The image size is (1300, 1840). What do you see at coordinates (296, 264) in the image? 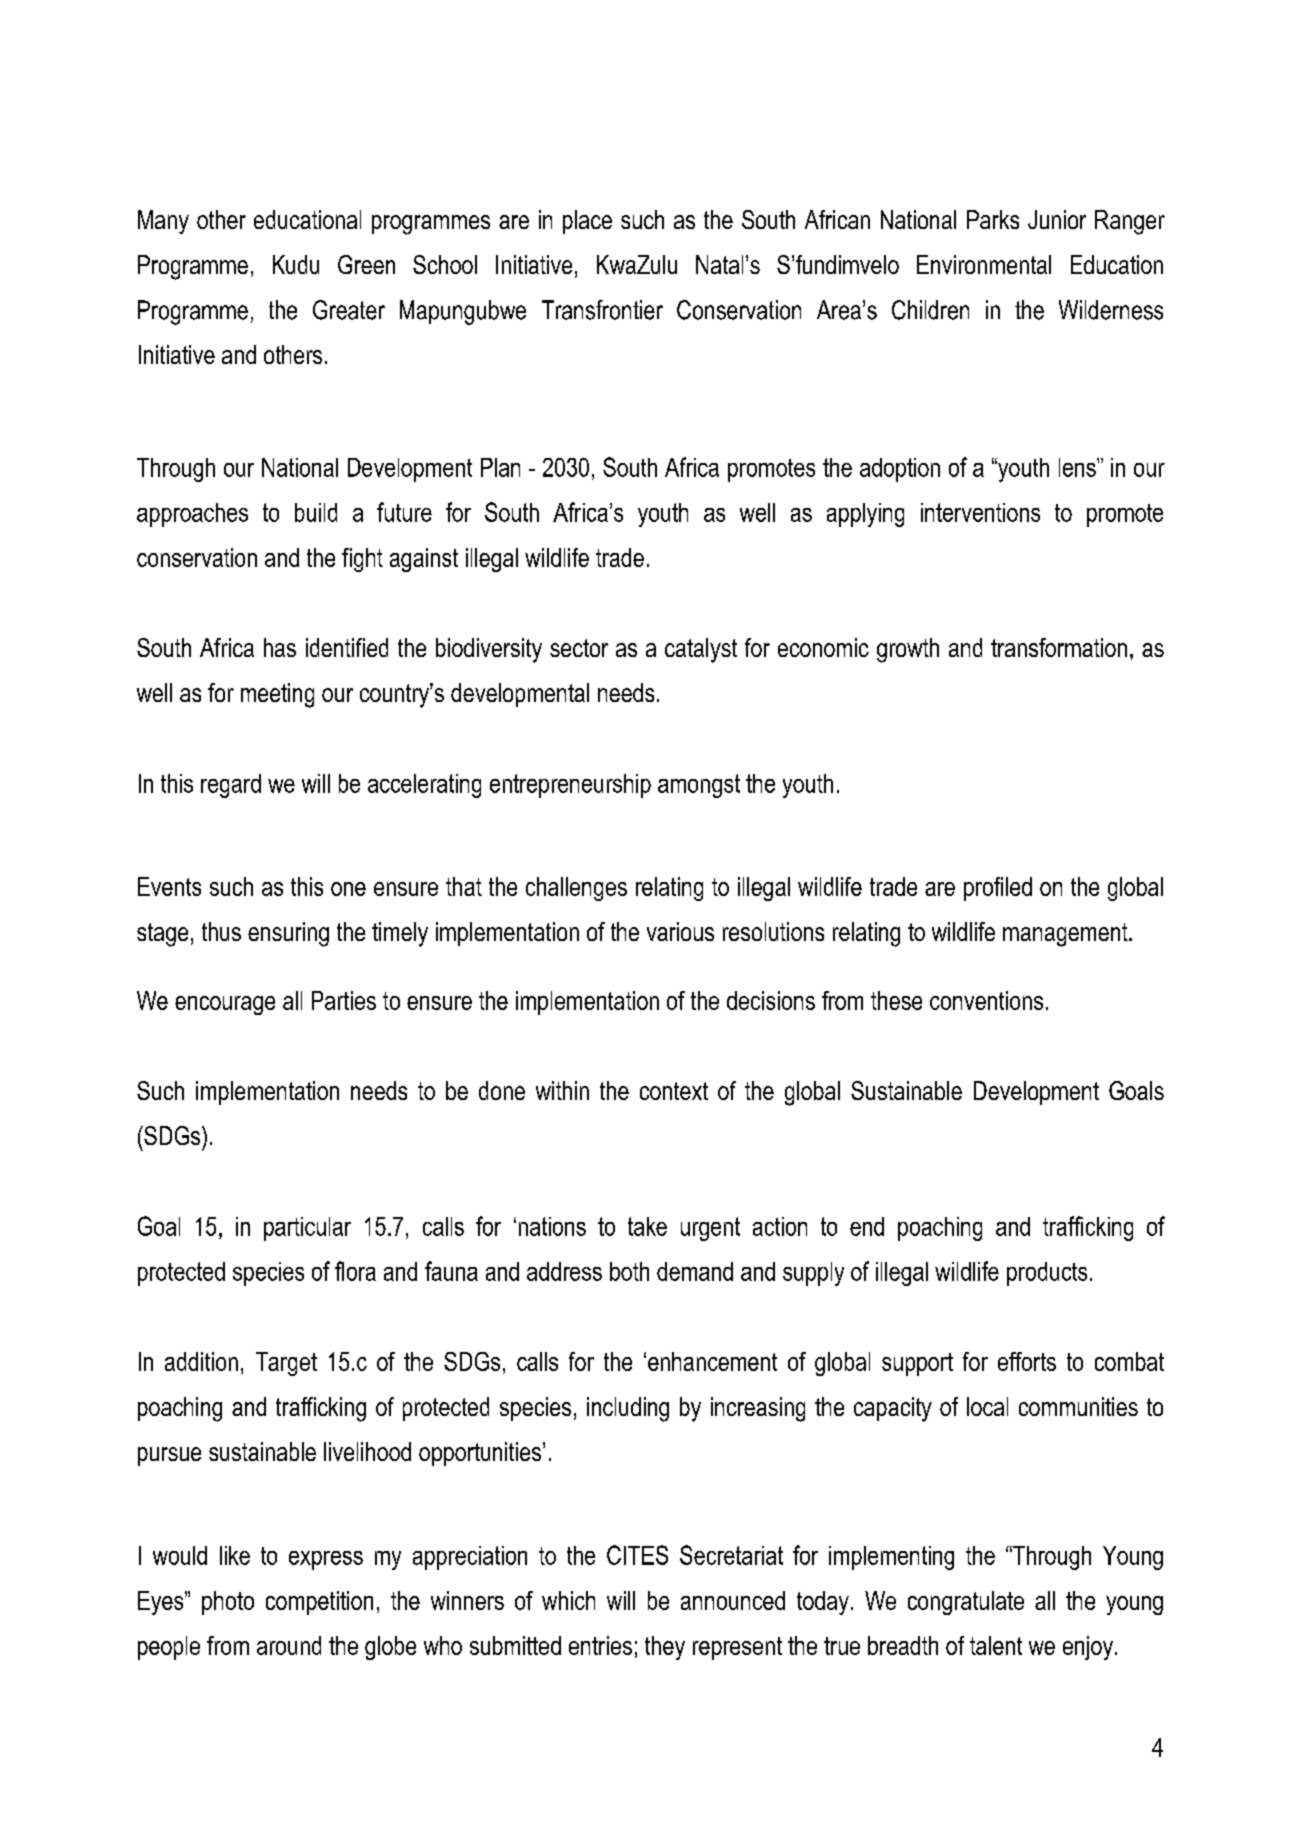
I see `Kudu` at bounding box center [296, 264].
